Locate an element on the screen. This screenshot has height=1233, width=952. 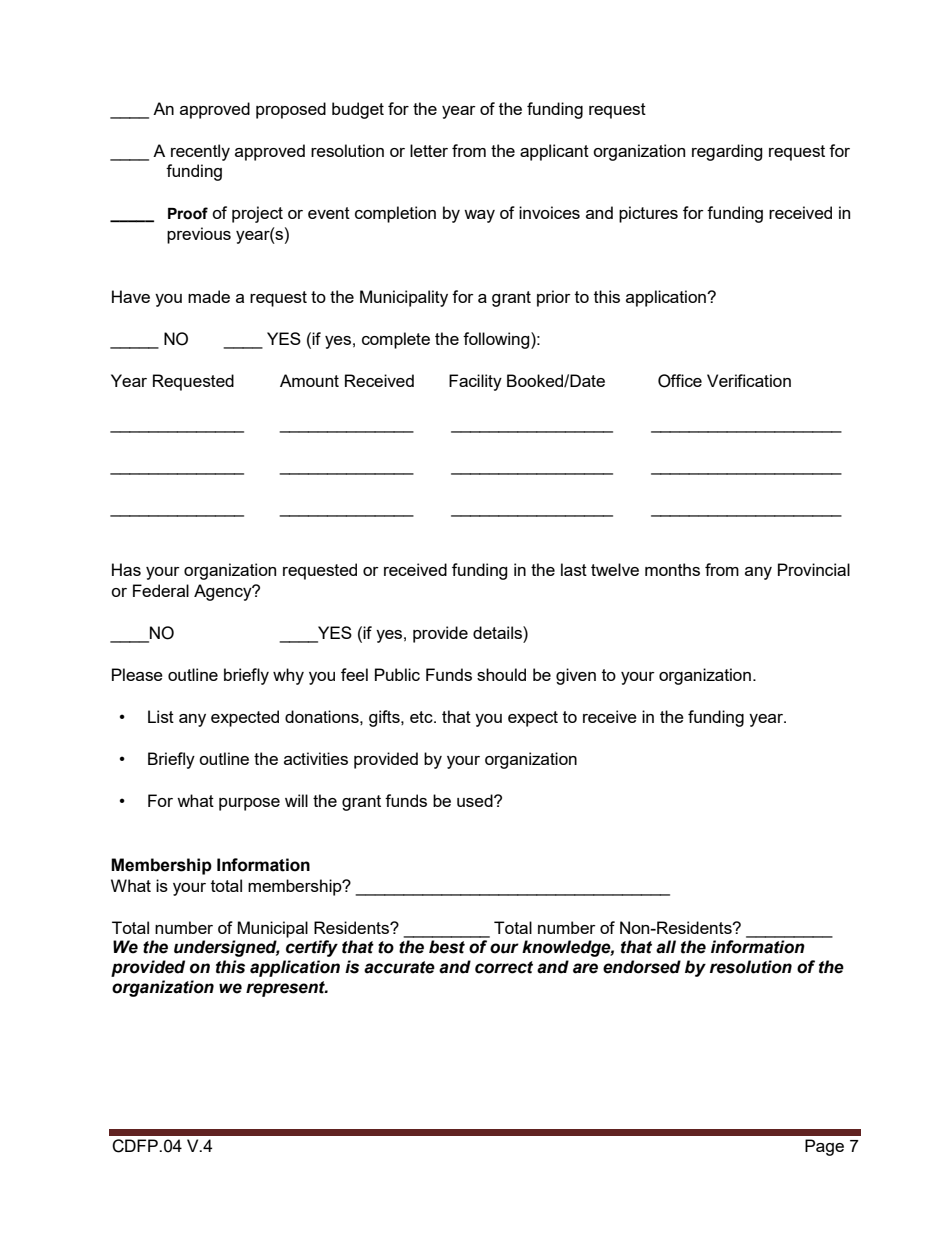
correct is located at coordinates (504, 967).
